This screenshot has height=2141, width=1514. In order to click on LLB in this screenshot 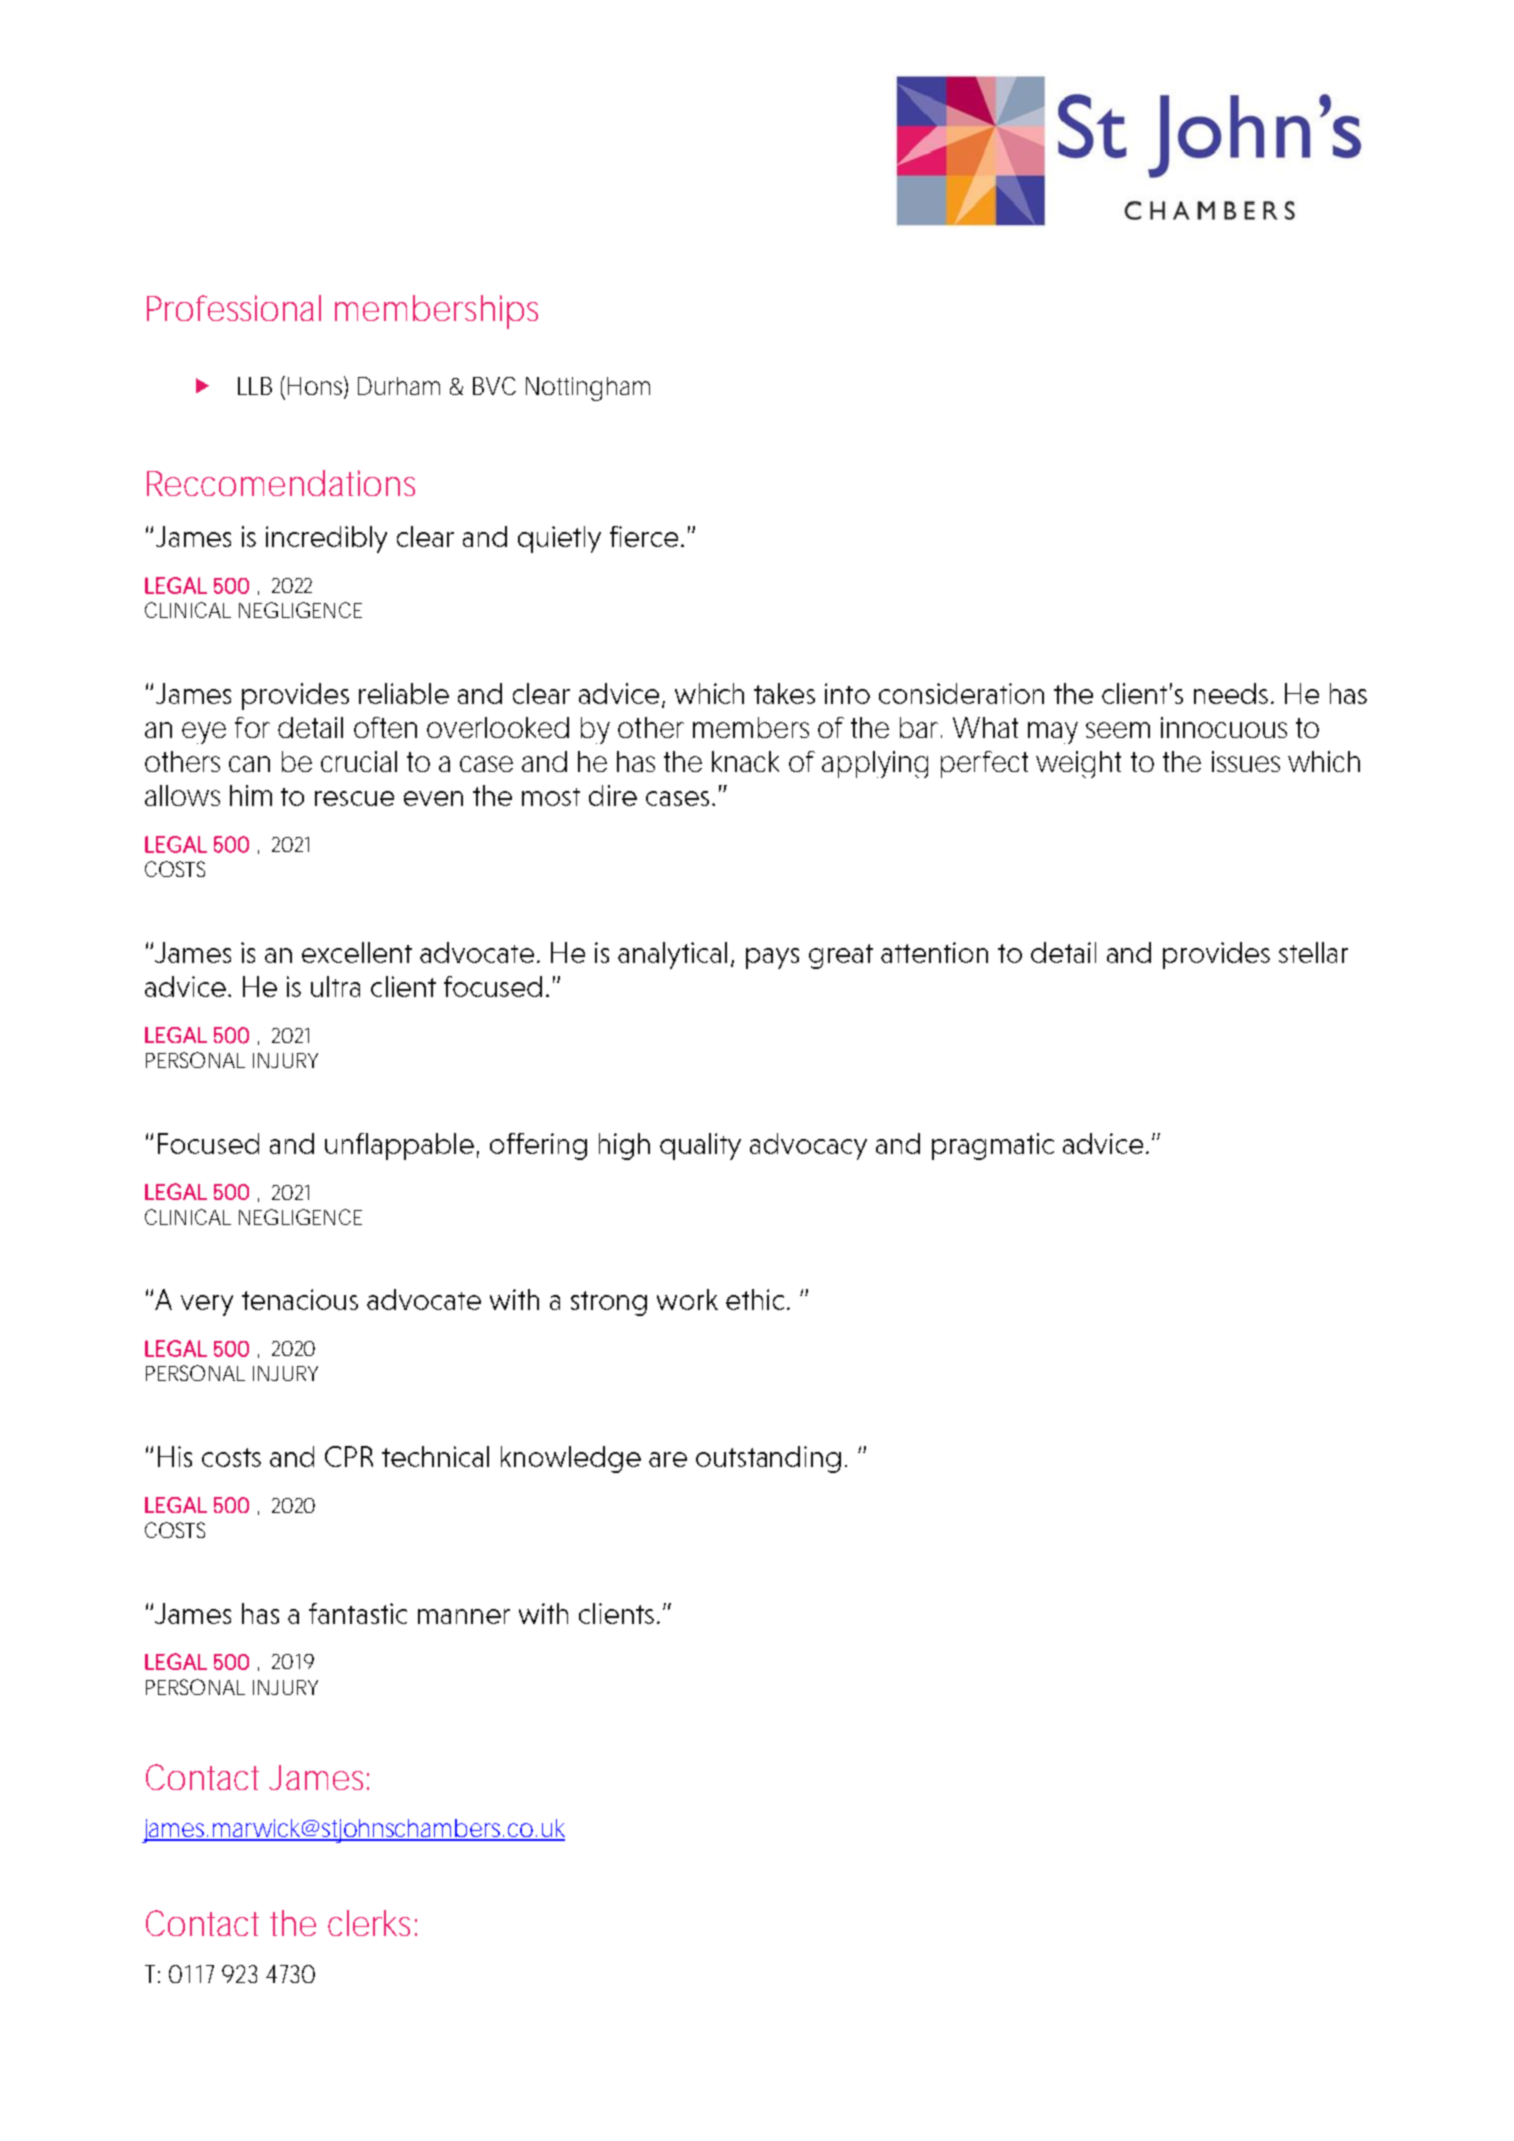, I will do `click(255, 386)`.
